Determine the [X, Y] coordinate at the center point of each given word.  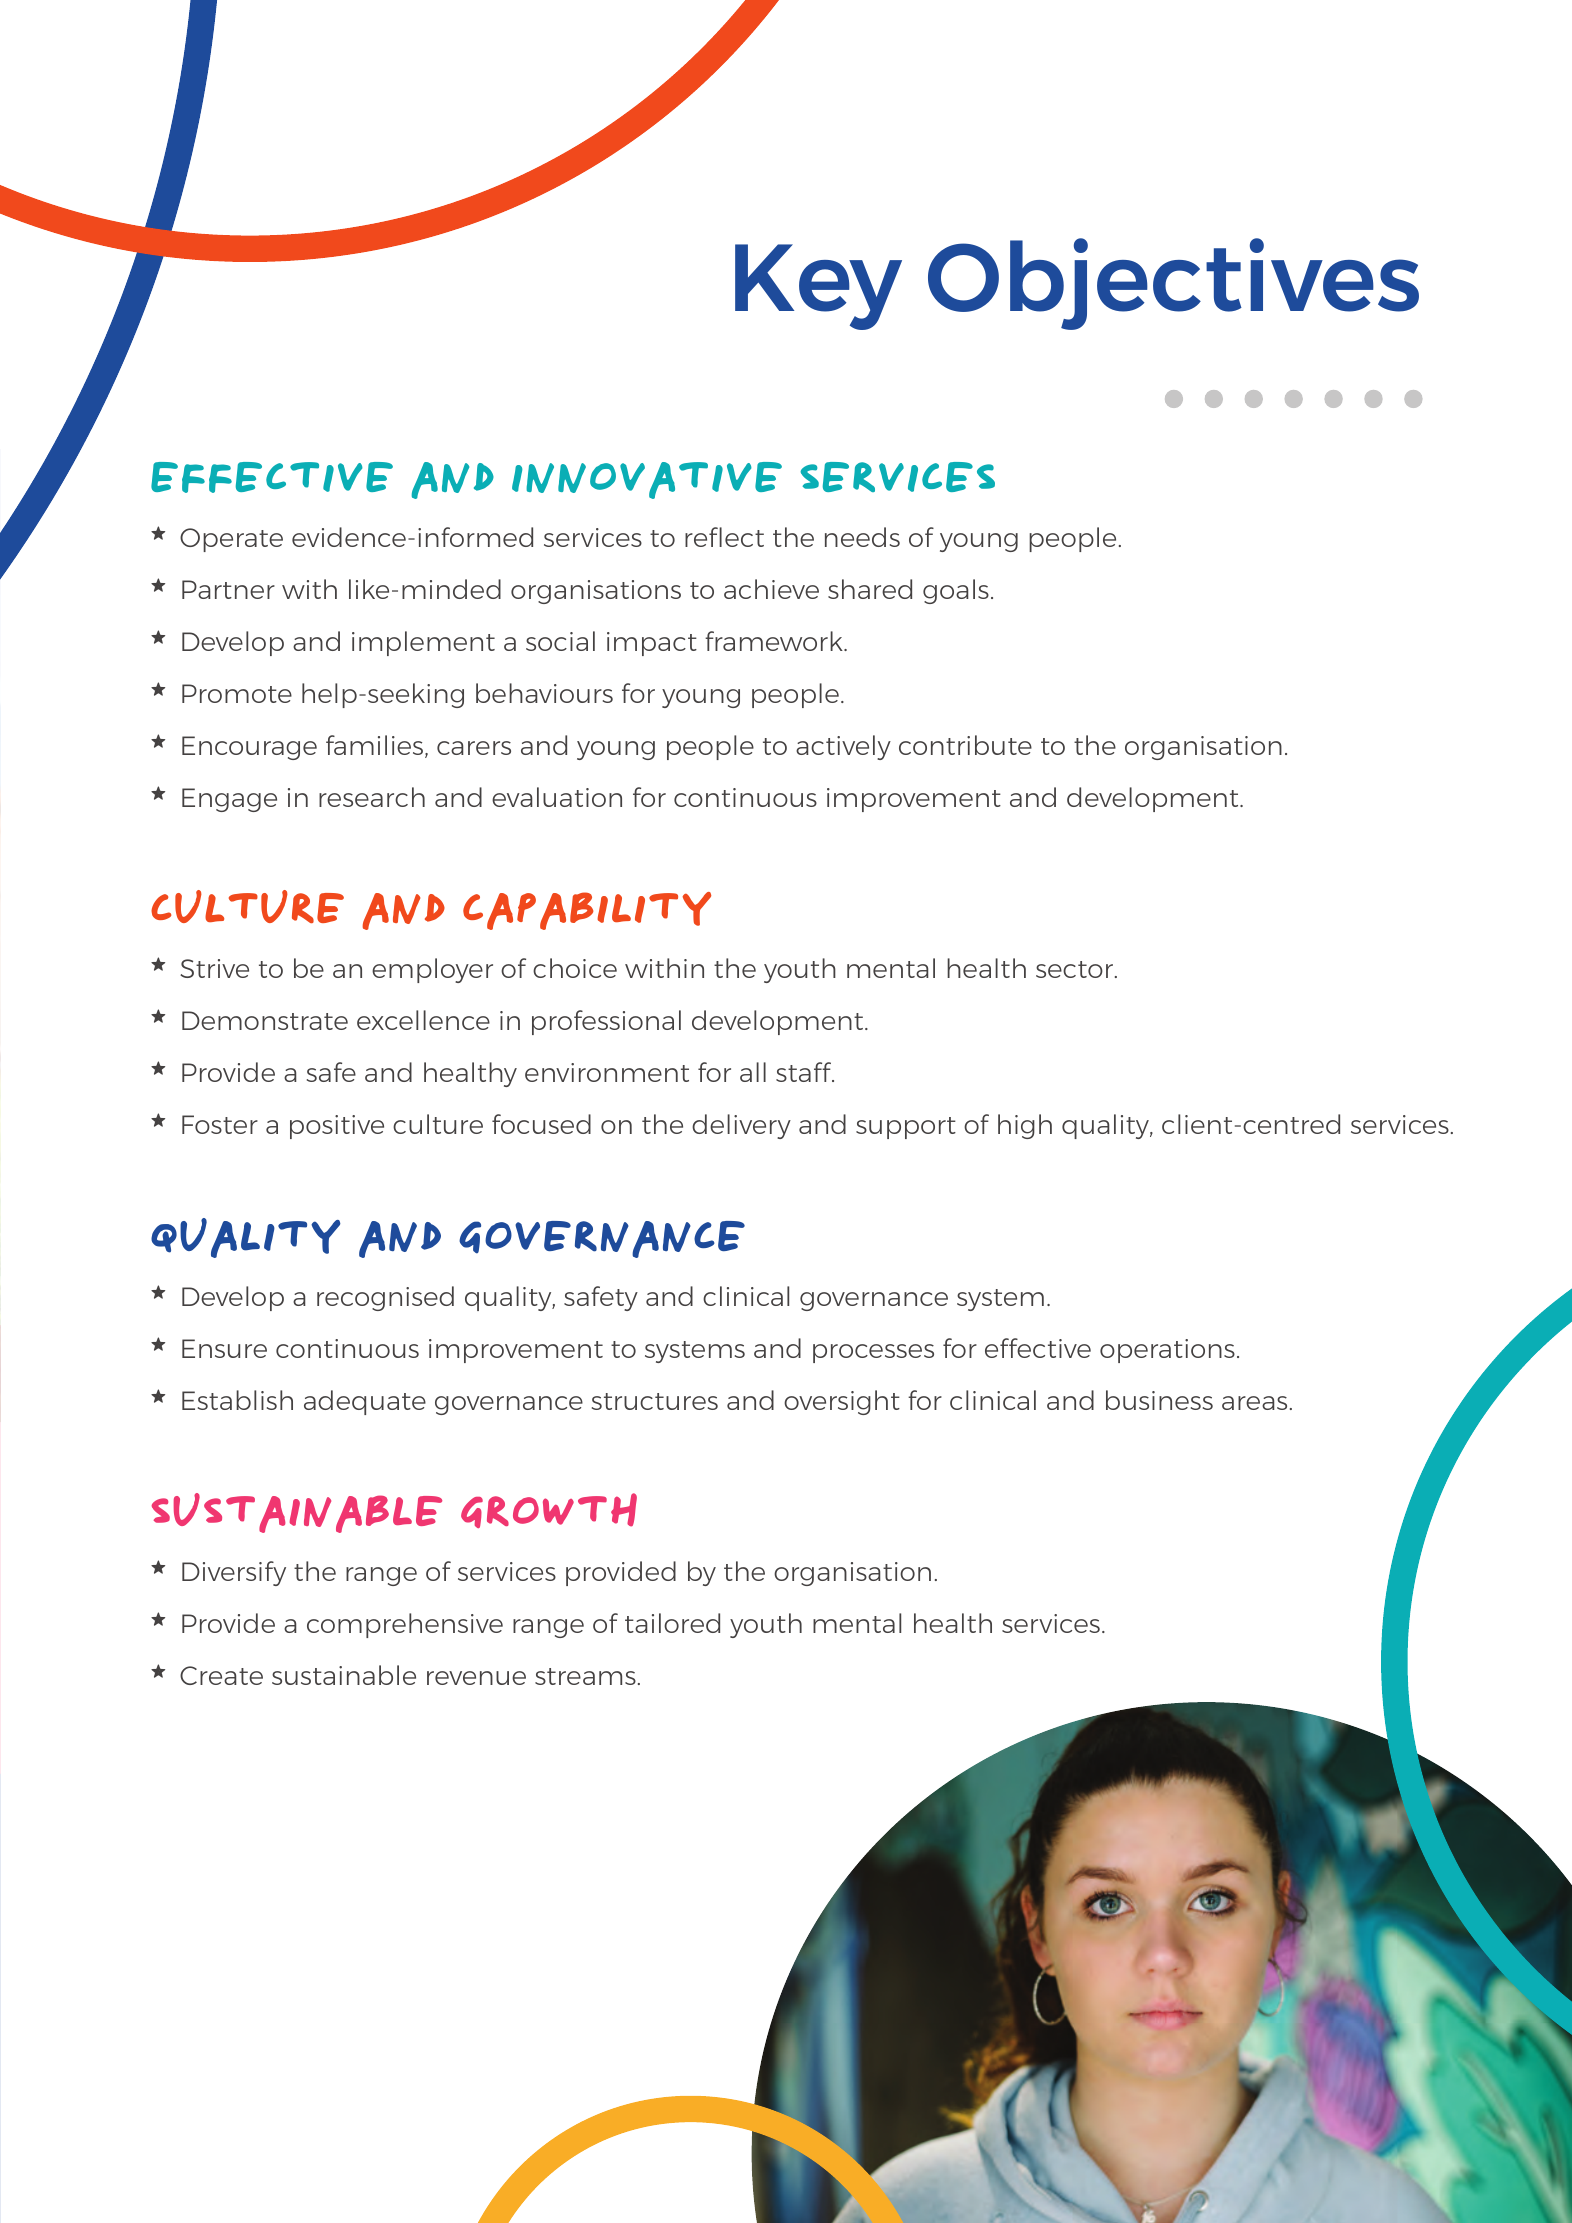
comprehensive [405, 1625]
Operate [231, 540]
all [753, 1072]
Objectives [1173, 284]
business [1159, 1400]
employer [432, 970]
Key [818, 287]
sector [1076, 969]
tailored [672, 1623]
